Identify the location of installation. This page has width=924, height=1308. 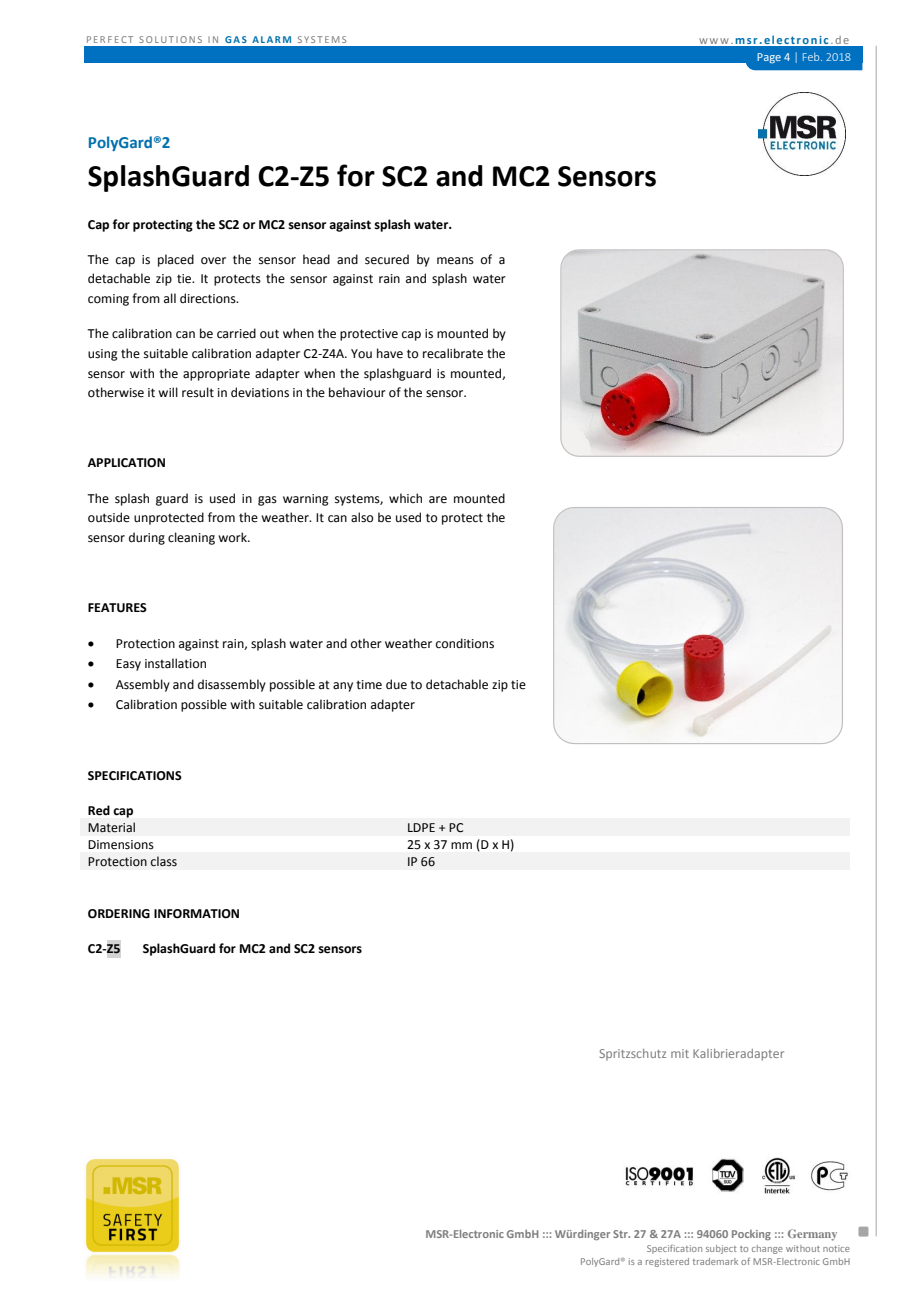
(175, 663).
